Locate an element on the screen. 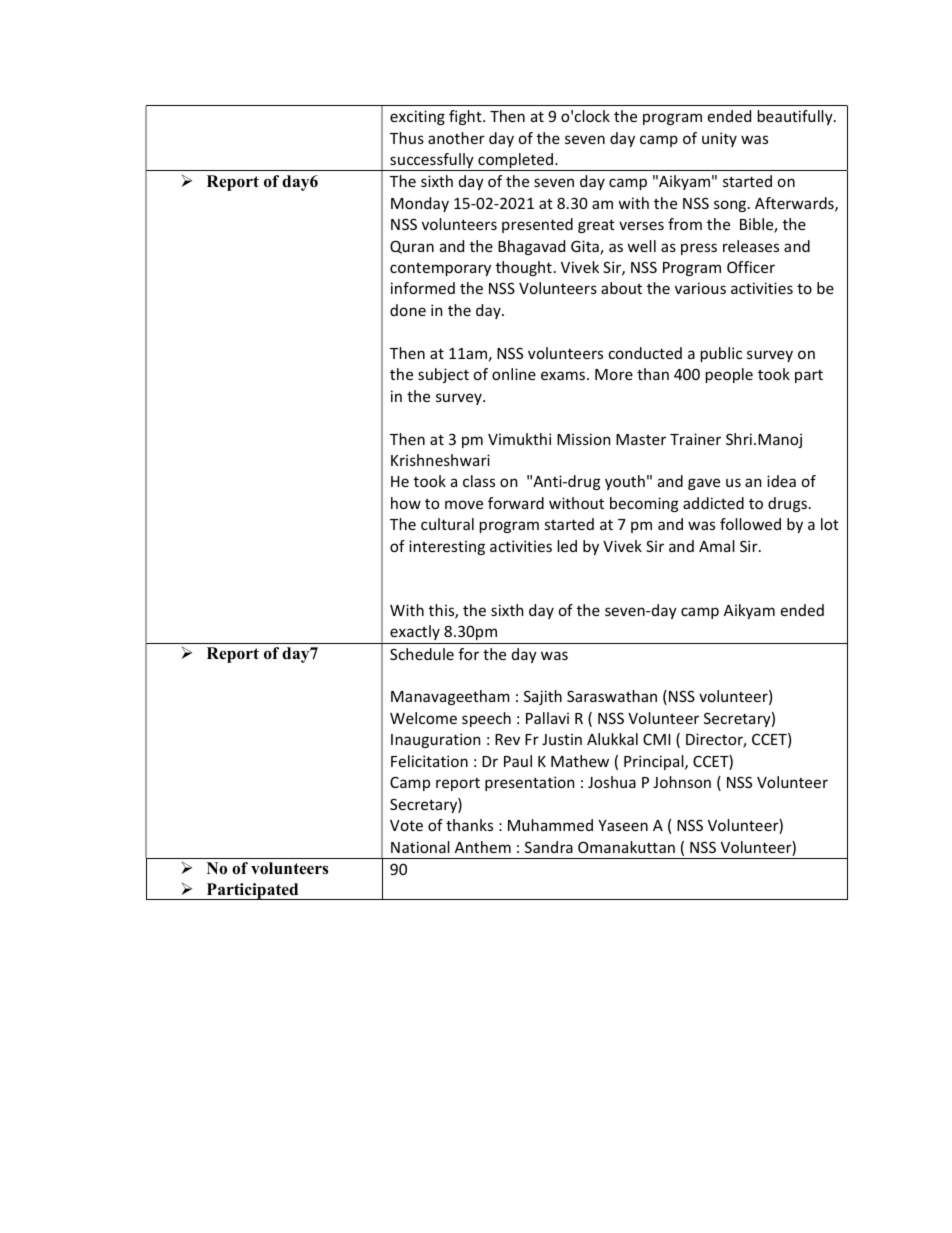  beautifully is located at coordinates (796, 117).
